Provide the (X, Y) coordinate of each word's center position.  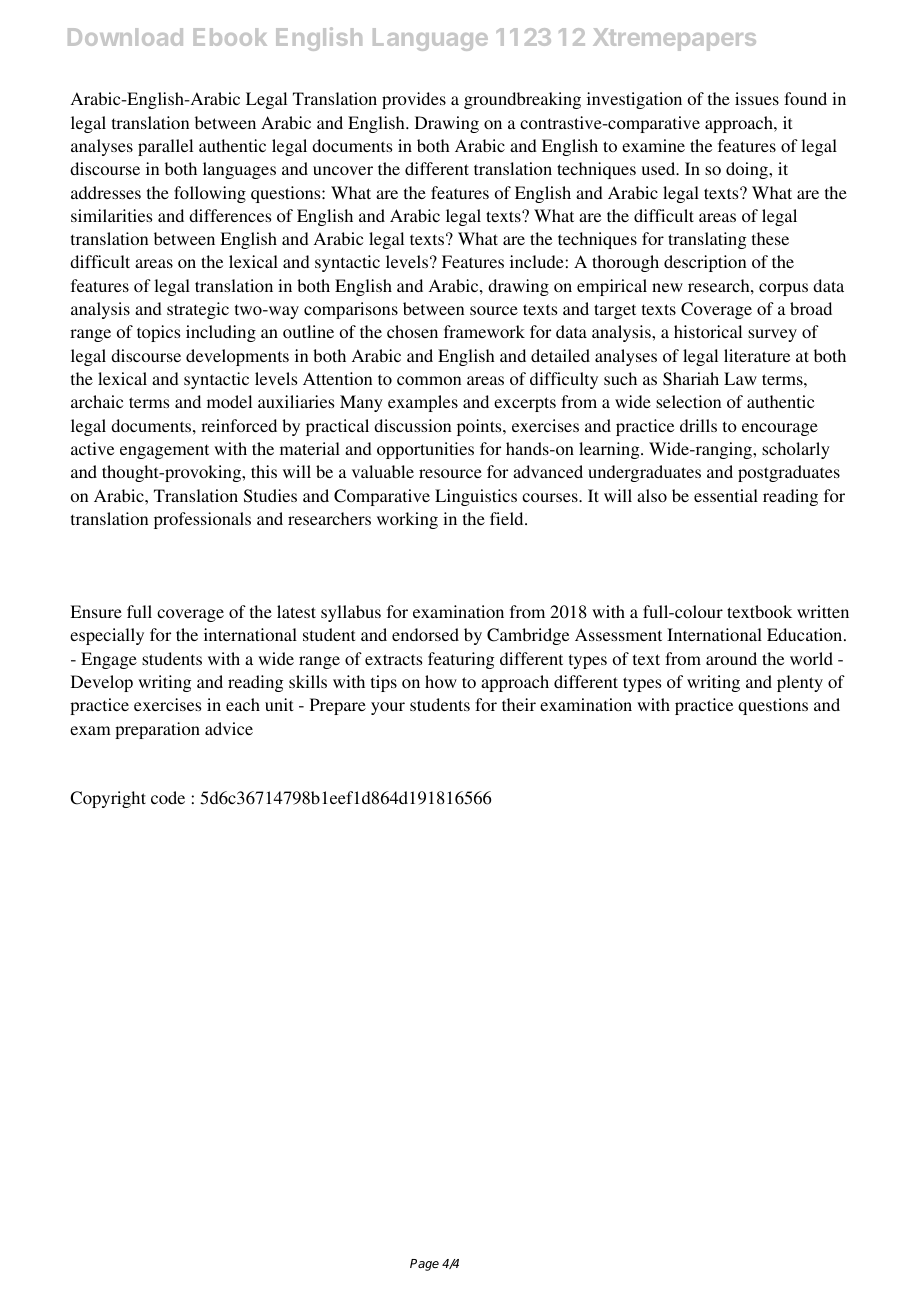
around (731, 658)
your (388, 708)
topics (158, 333)
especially (107, 636)
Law (740, 378)
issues (757, 98)
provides (414, 100)
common (429, 380)
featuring (461, 660)
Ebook (230, 37)
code (168, 797)
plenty (800, 683)
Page (424, 1265)
